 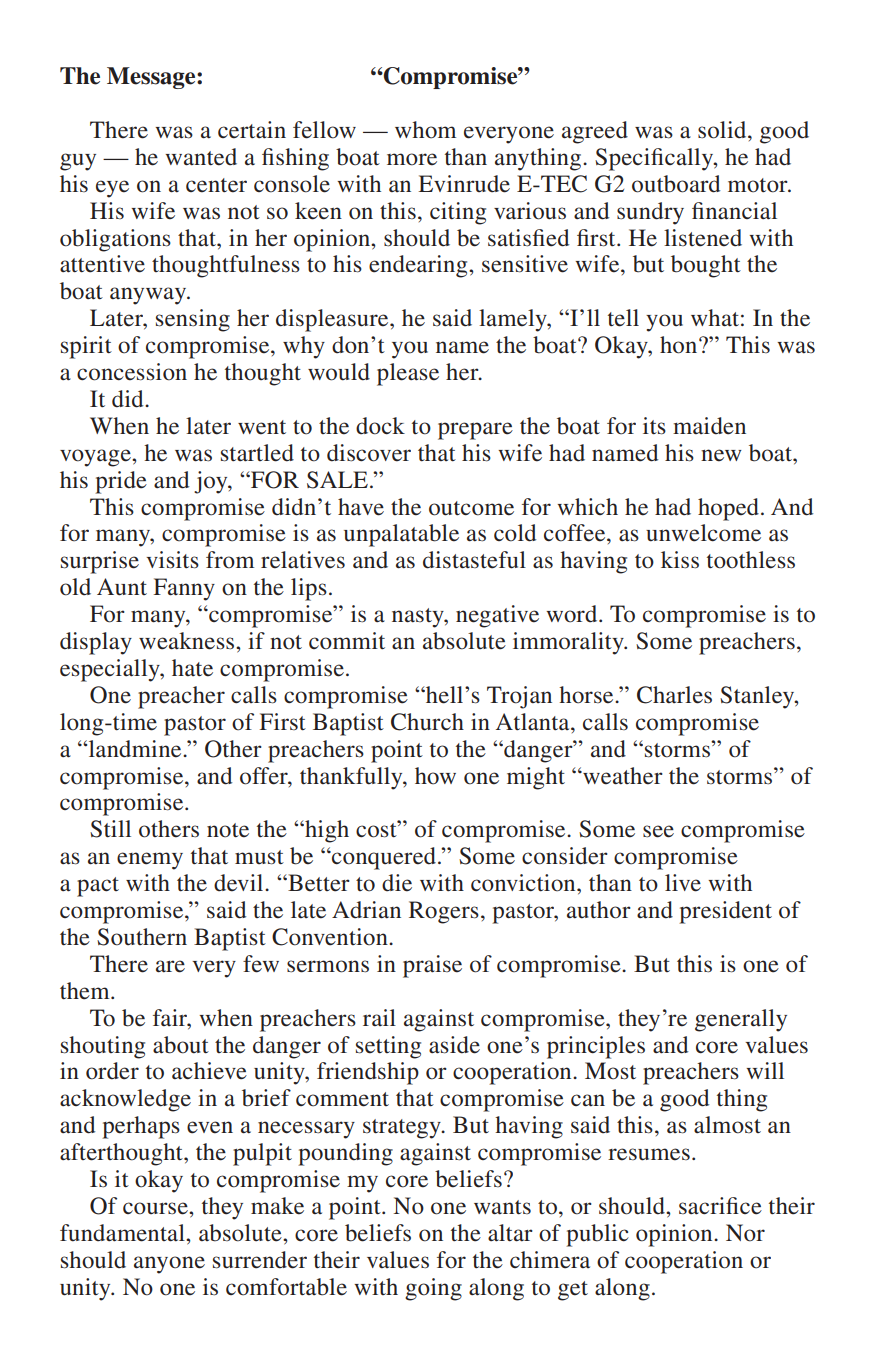 I want to click on president, so click(x=725, y=912).
